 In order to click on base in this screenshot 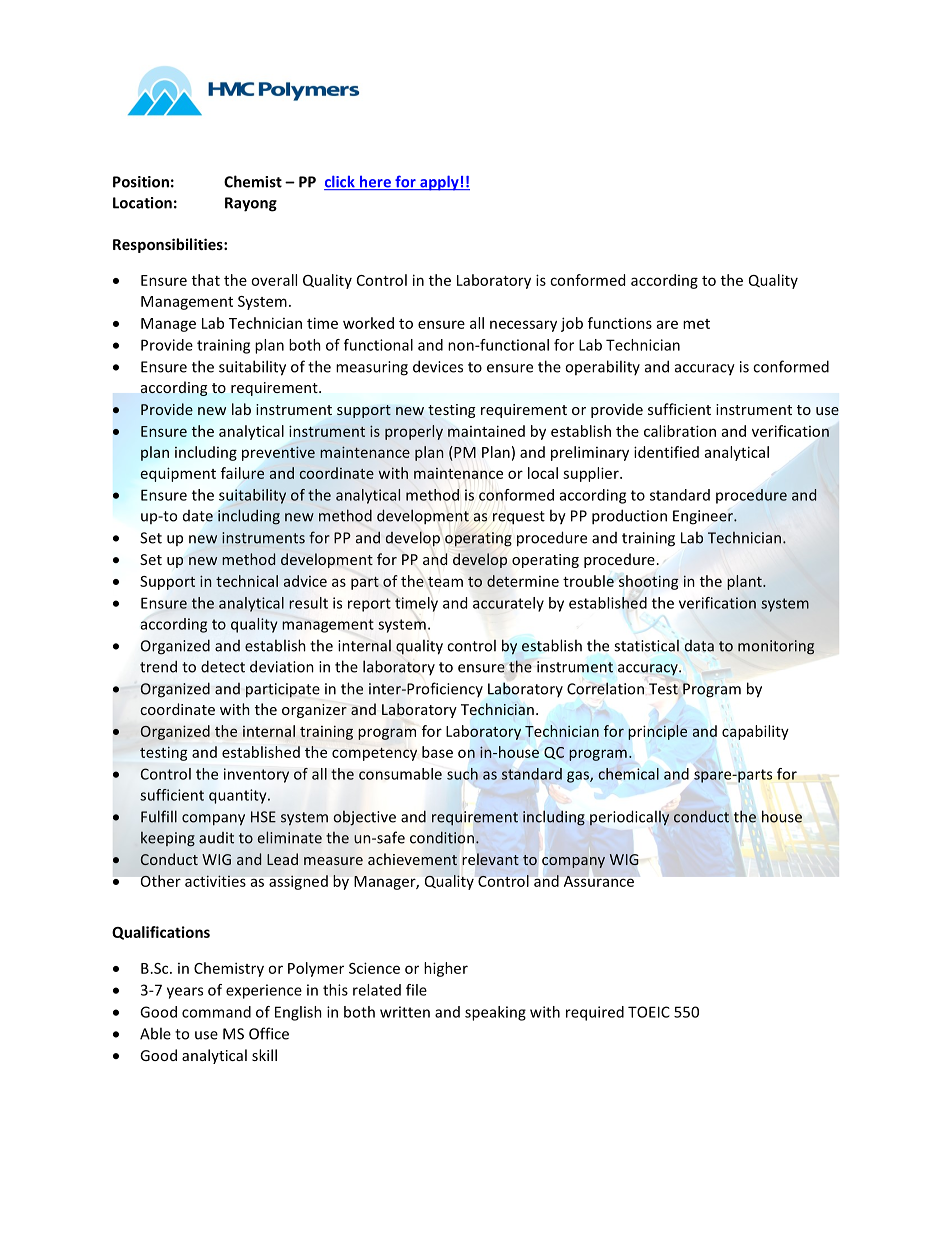, I will do `click(437, 752)`.
